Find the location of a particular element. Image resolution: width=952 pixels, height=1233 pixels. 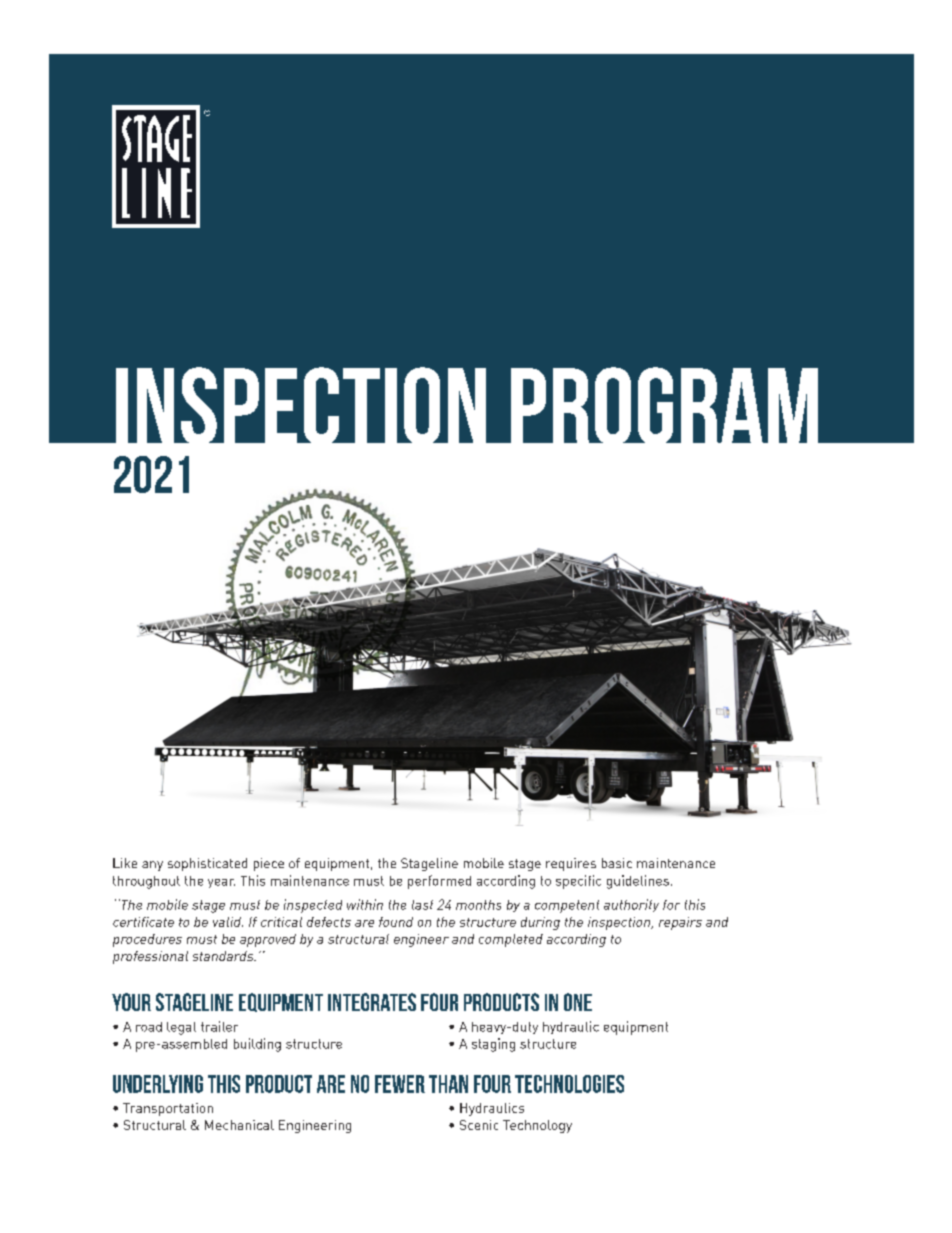

sophisticated is located at coordinates (207, 864).
